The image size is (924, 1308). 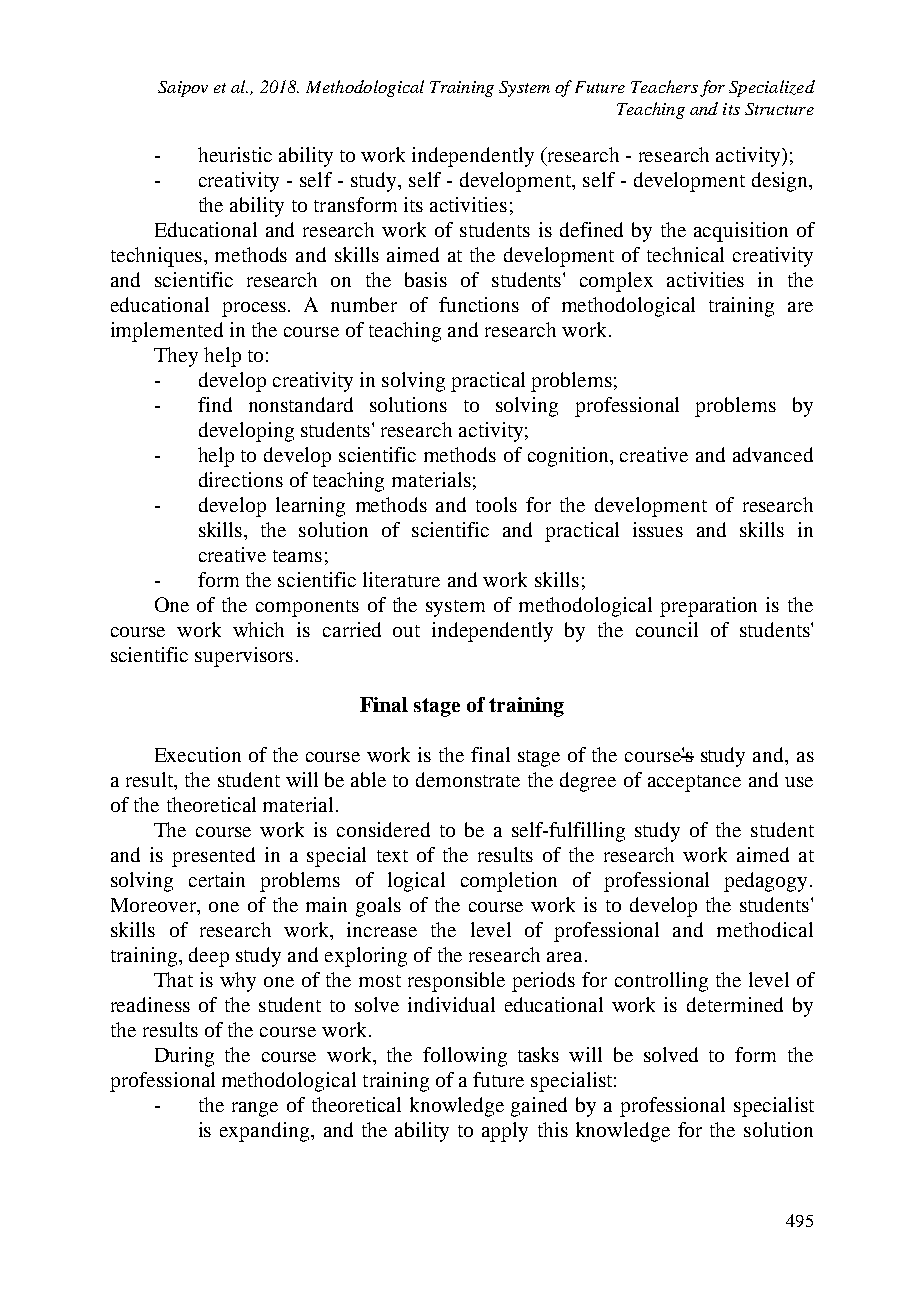 What do you see at coordinates (773, 454) in the screenshot?
I see `advanced` at bounding box center [773, 454].
